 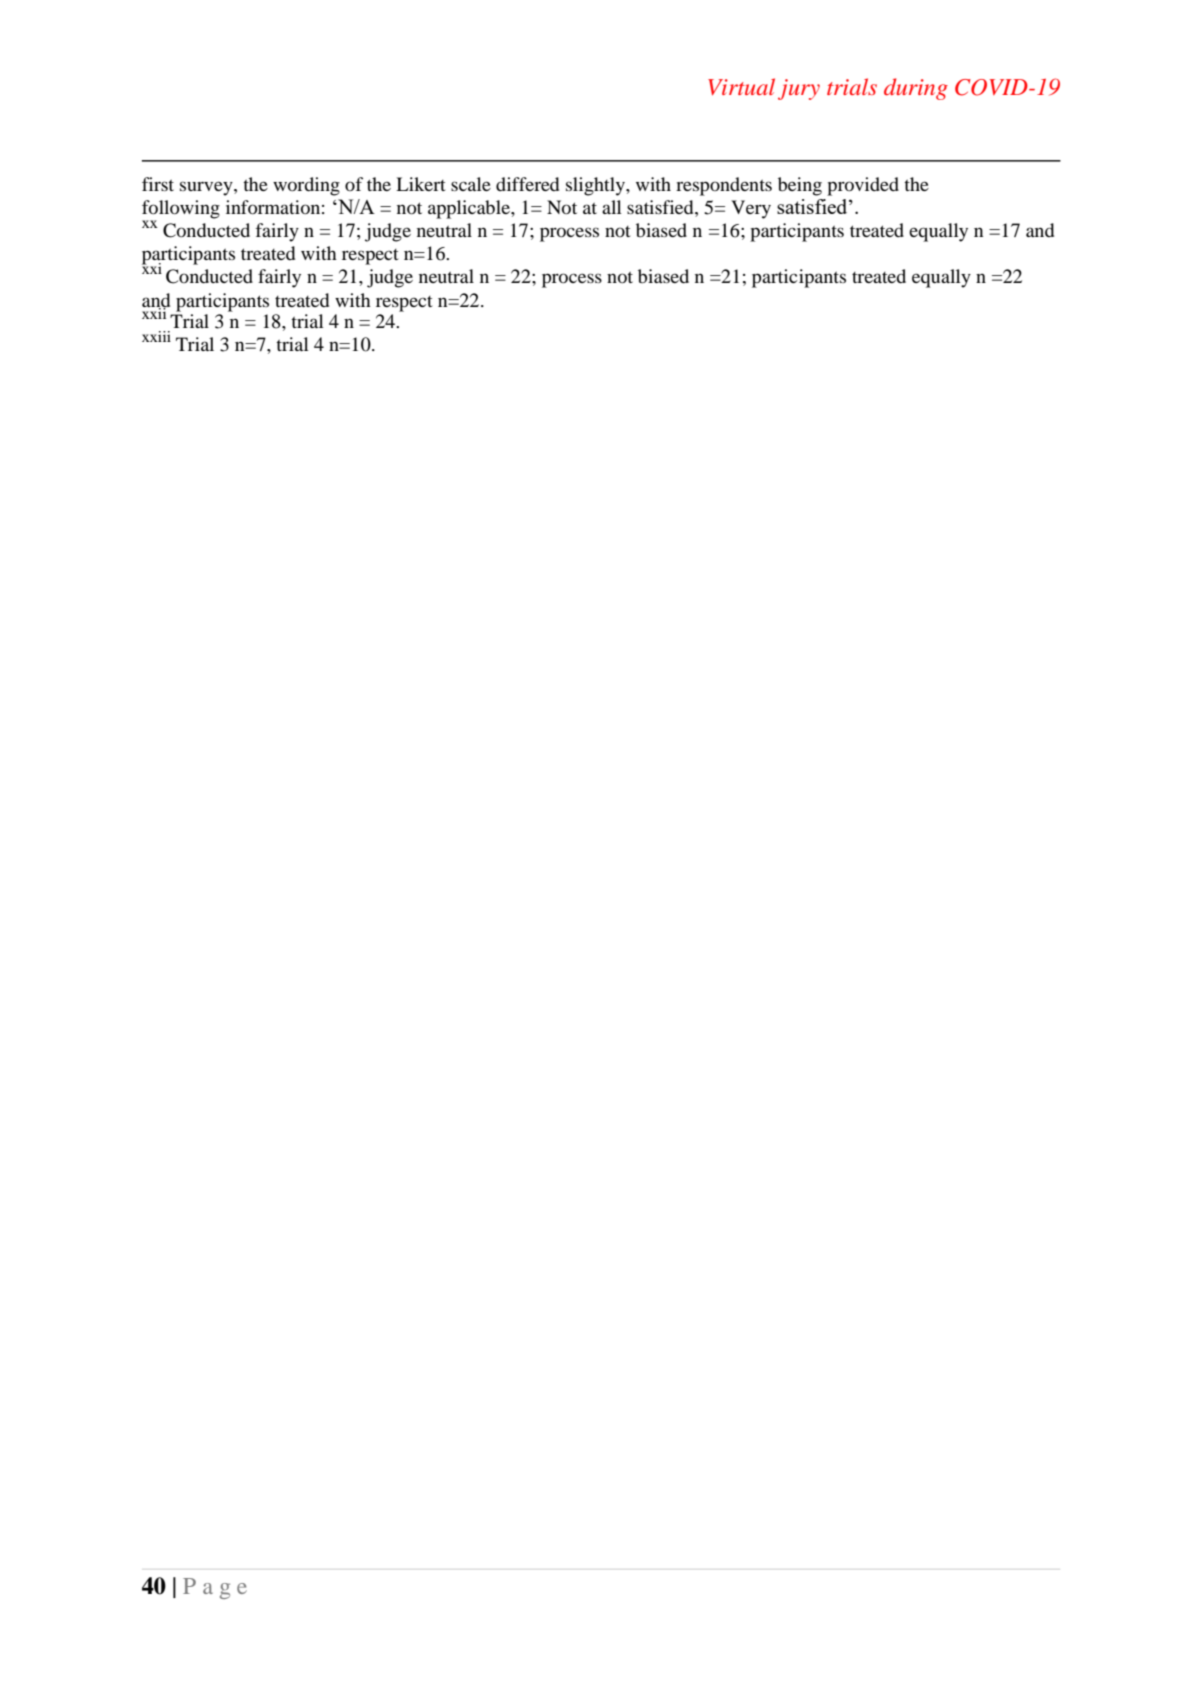 What do you see at coordinates (158, 184) in the screenshot?
I see `first` at bounding box center [158, 184].
